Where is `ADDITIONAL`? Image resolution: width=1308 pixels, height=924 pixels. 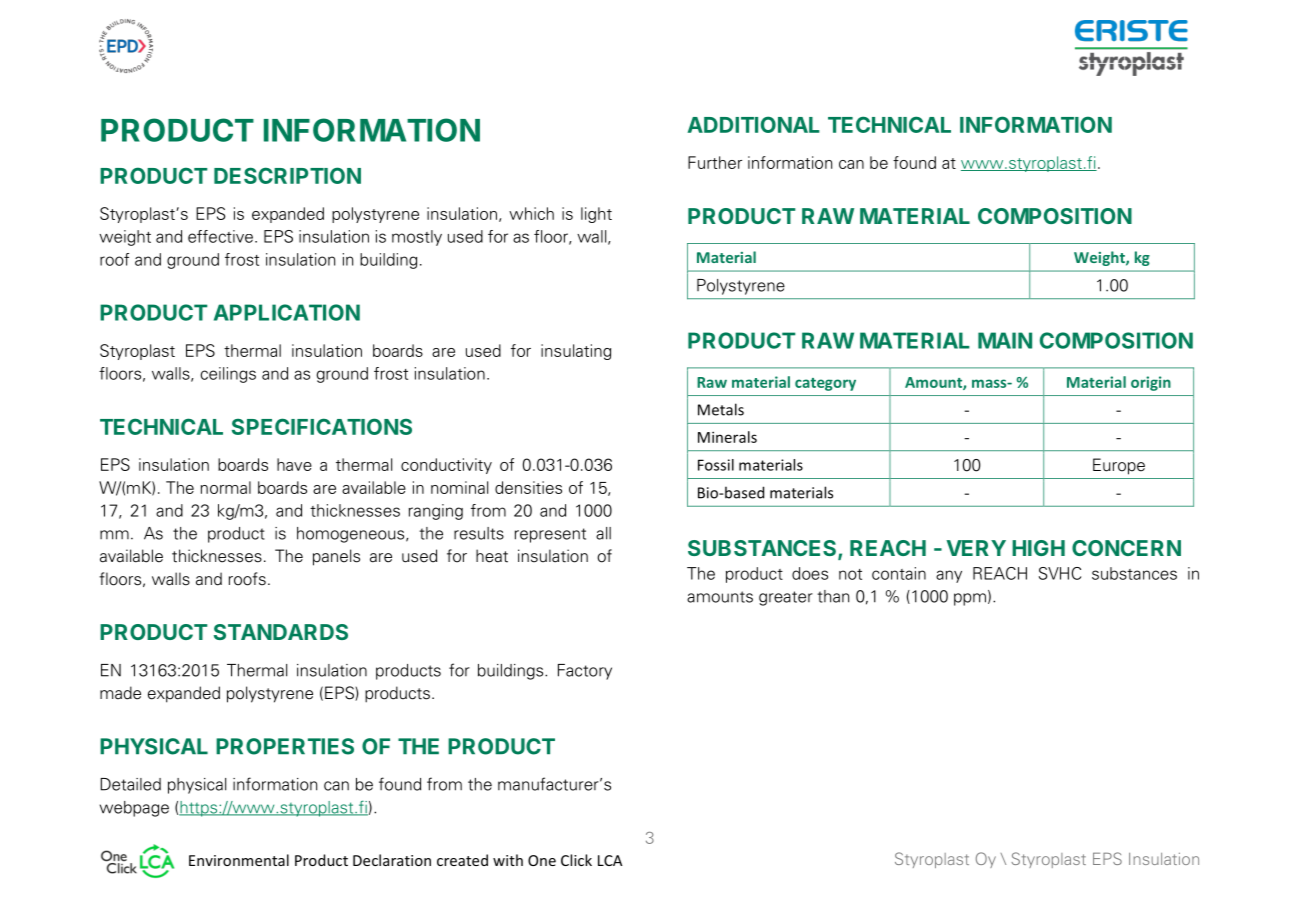 ADDITIONAL is located at coordinates (753, 124).
